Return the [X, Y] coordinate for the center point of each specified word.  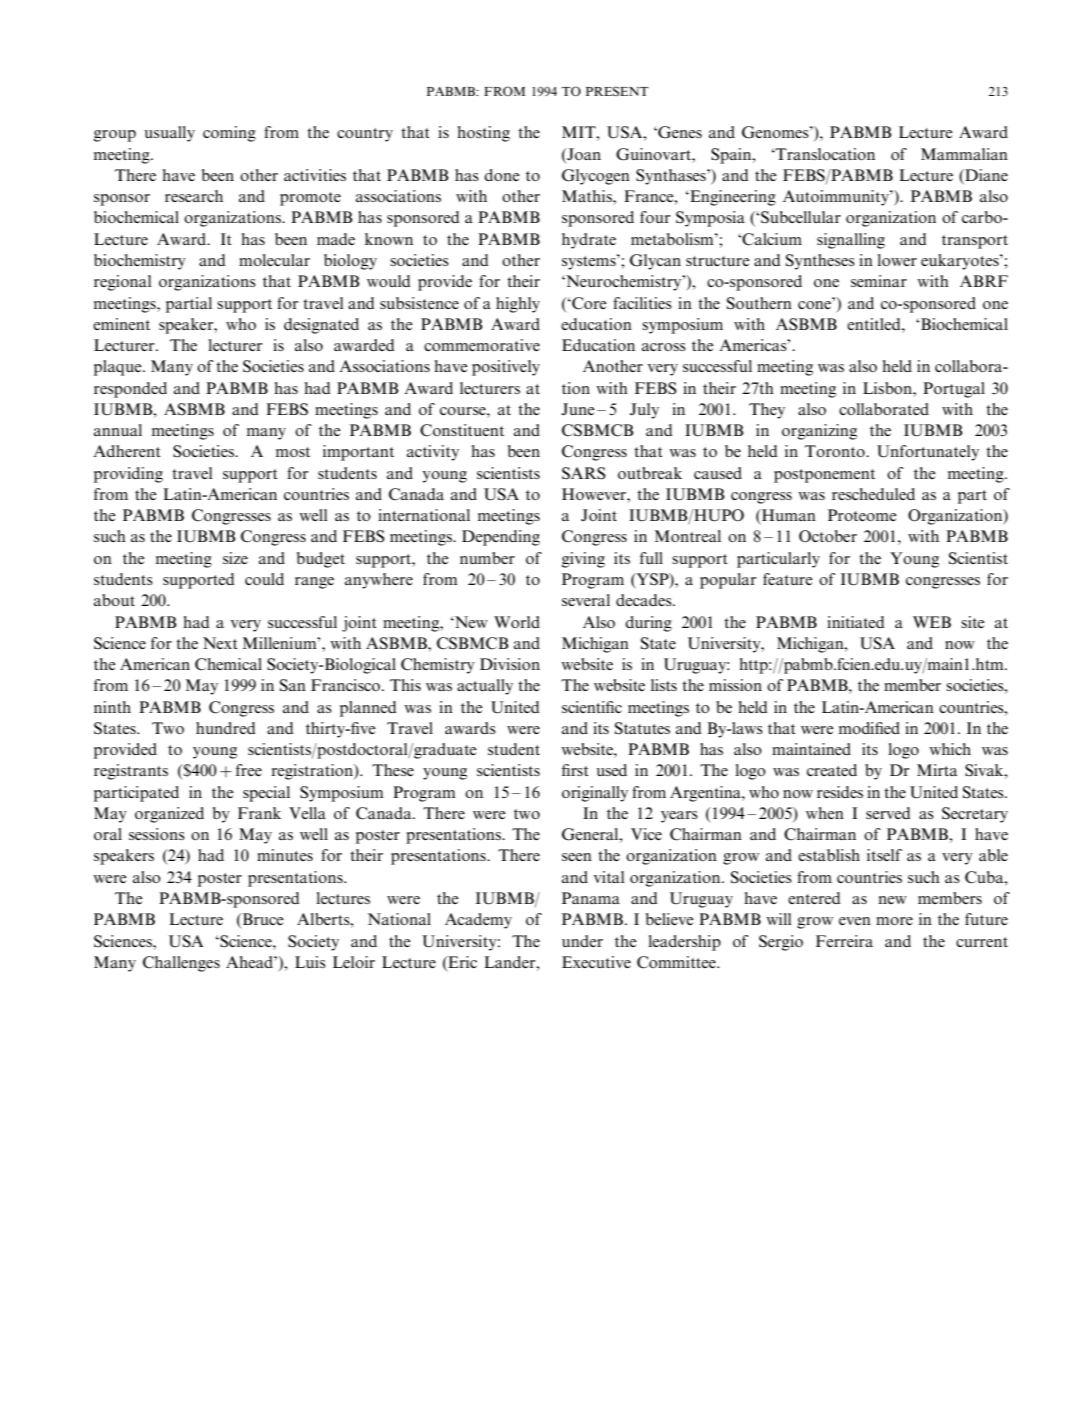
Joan [583, 154]
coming [229, 134]
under [582, 941]
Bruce [262, 919]
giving [583, 560]
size [235, 558]
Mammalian [964, 154]
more [894, 921]
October [828, 536]
